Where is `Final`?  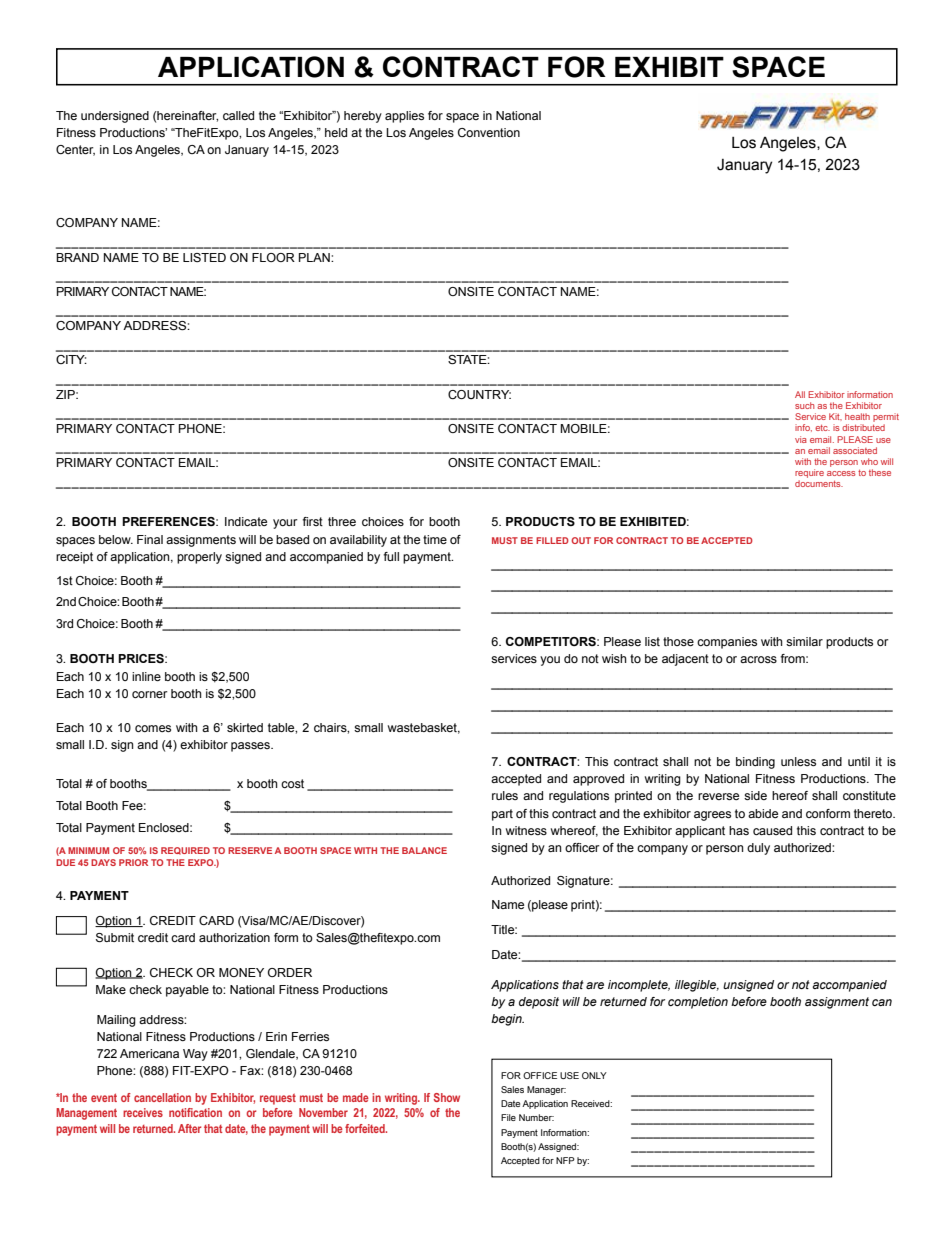
Final is located at coordinates (150, 539).
